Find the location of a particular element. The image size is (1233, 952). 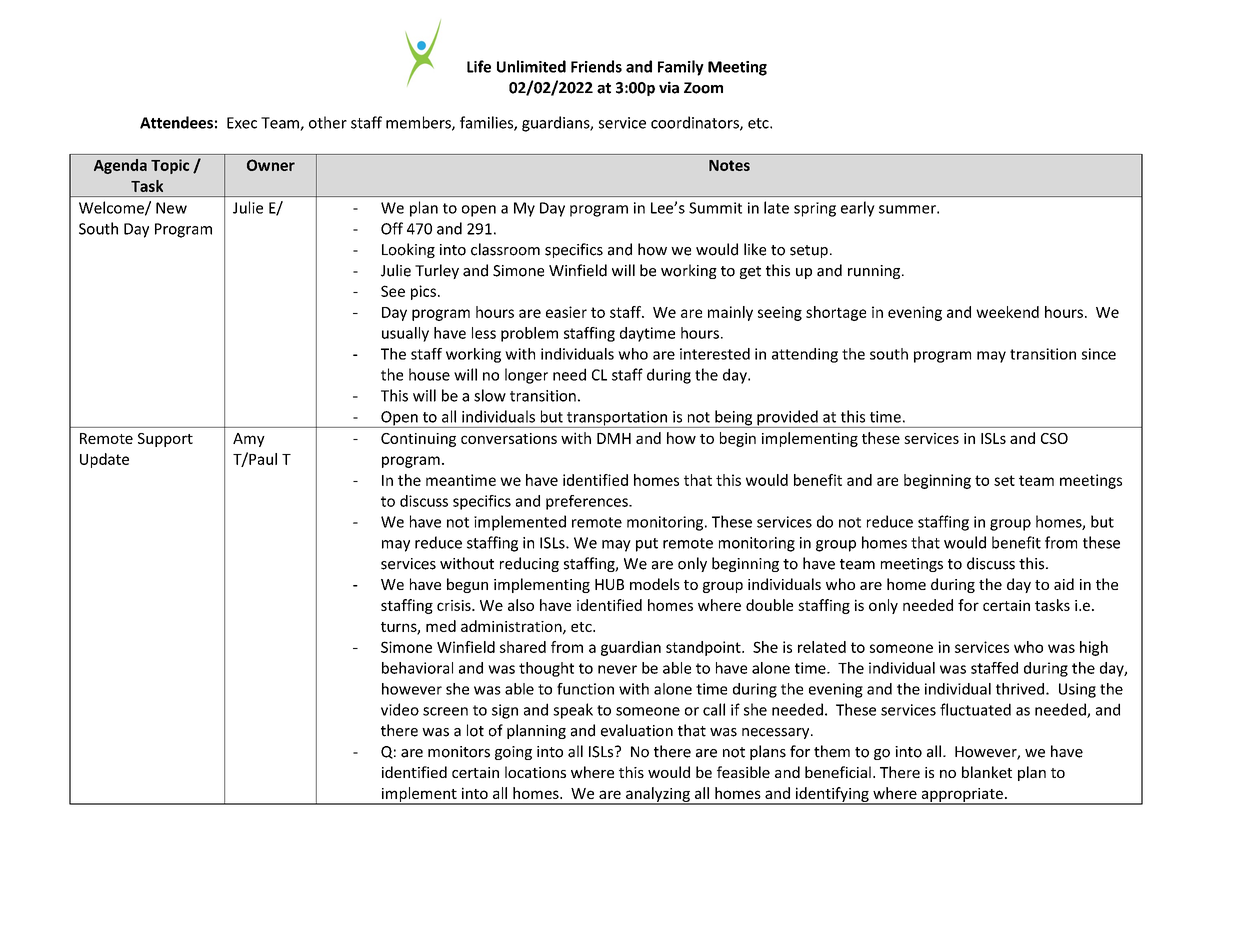

New is located at coordinates (171, 208).
